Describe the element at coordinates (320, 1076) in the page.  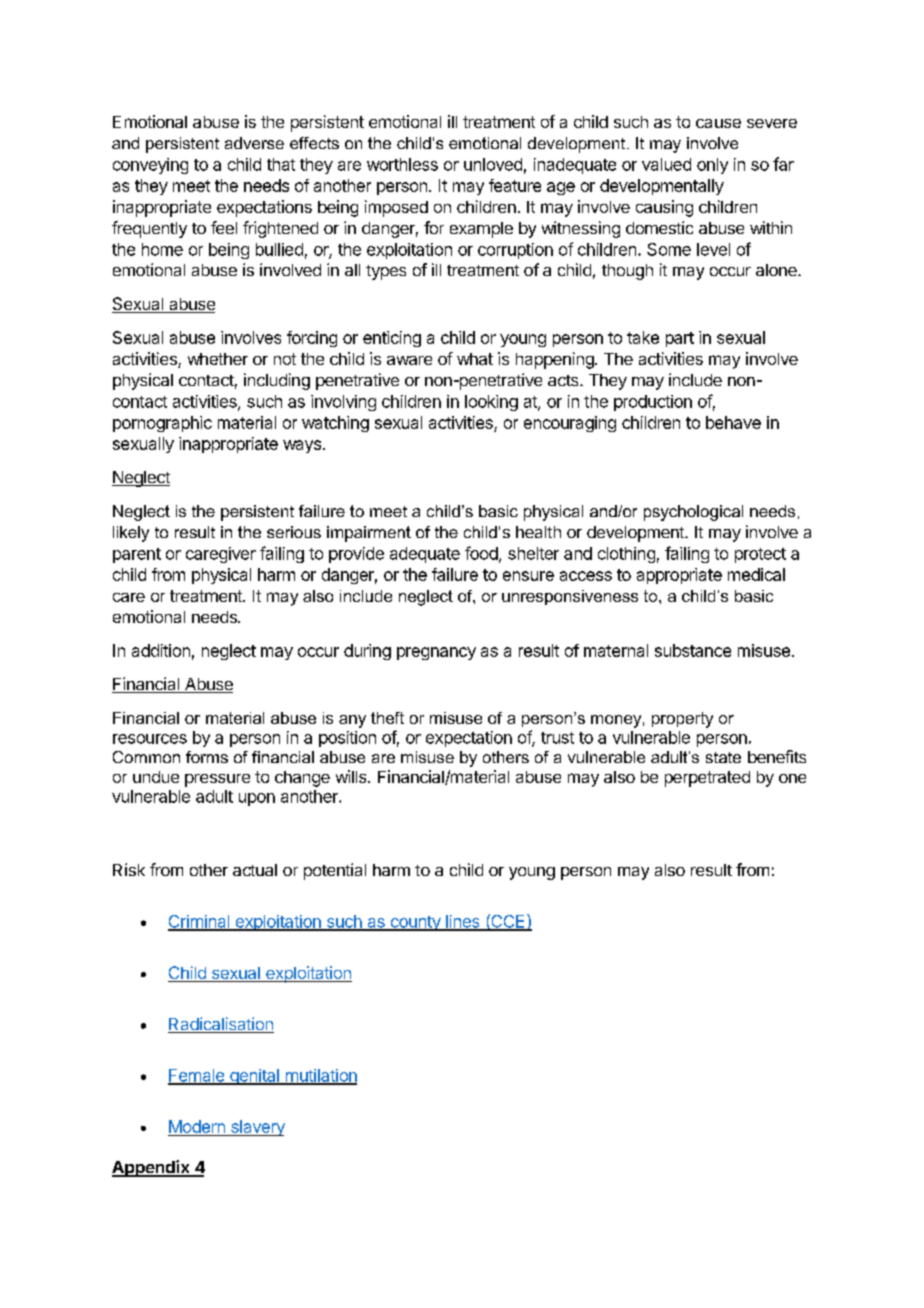
I see `mutilation` at that location.
